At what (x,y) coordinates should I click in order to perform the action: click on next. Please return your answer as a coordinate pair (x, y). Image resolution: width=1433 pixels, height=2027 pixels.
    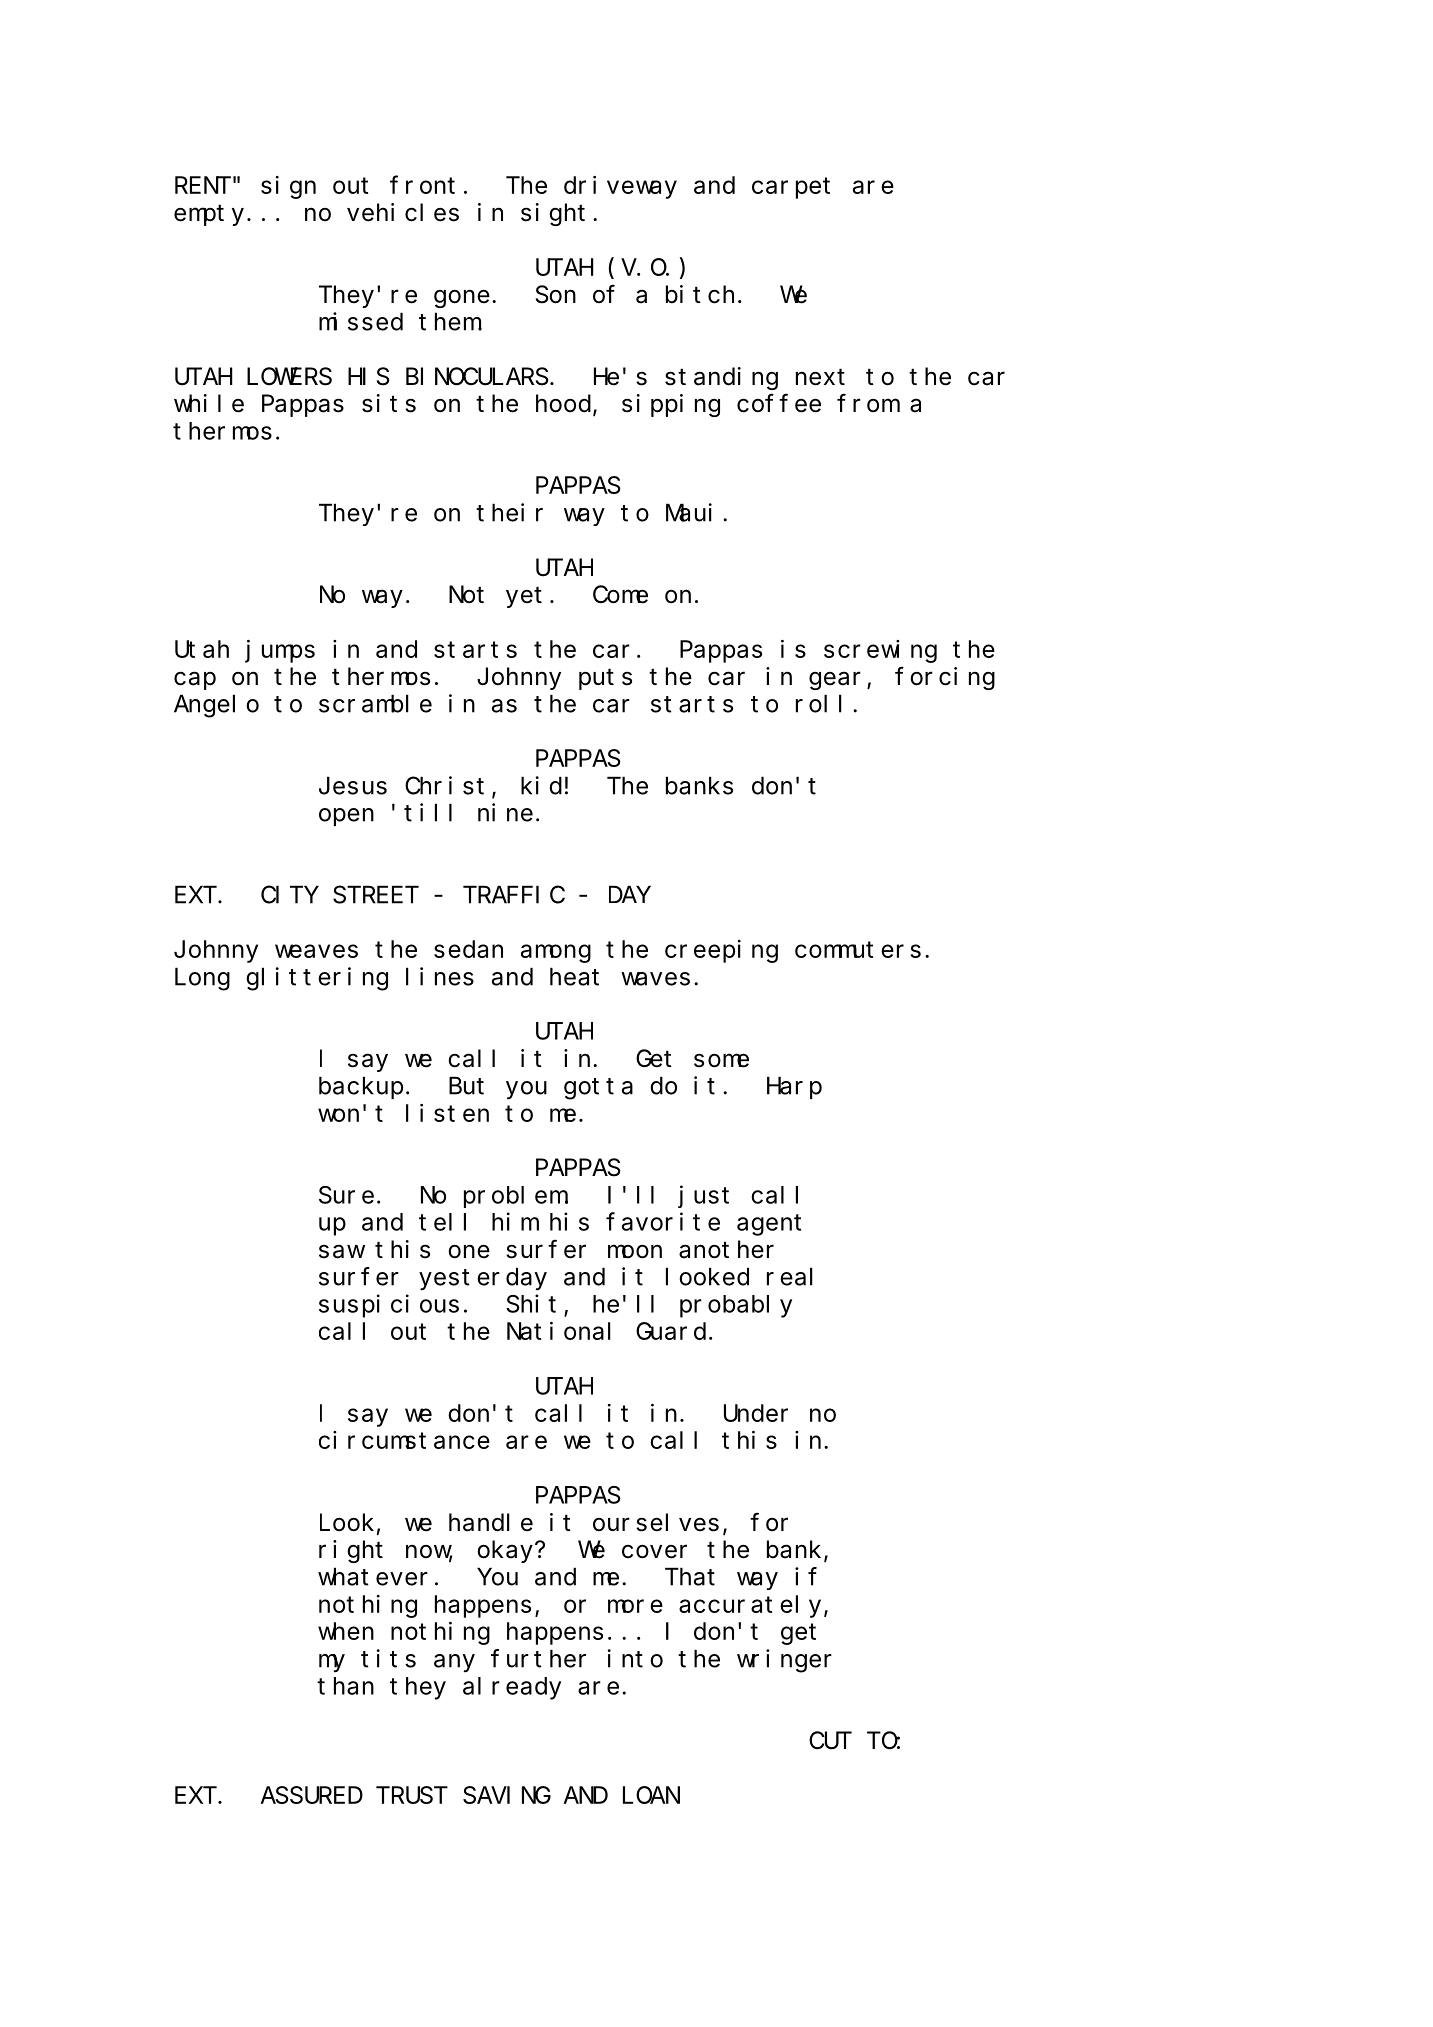
    Looking at the image, I should click on (820, 377).
